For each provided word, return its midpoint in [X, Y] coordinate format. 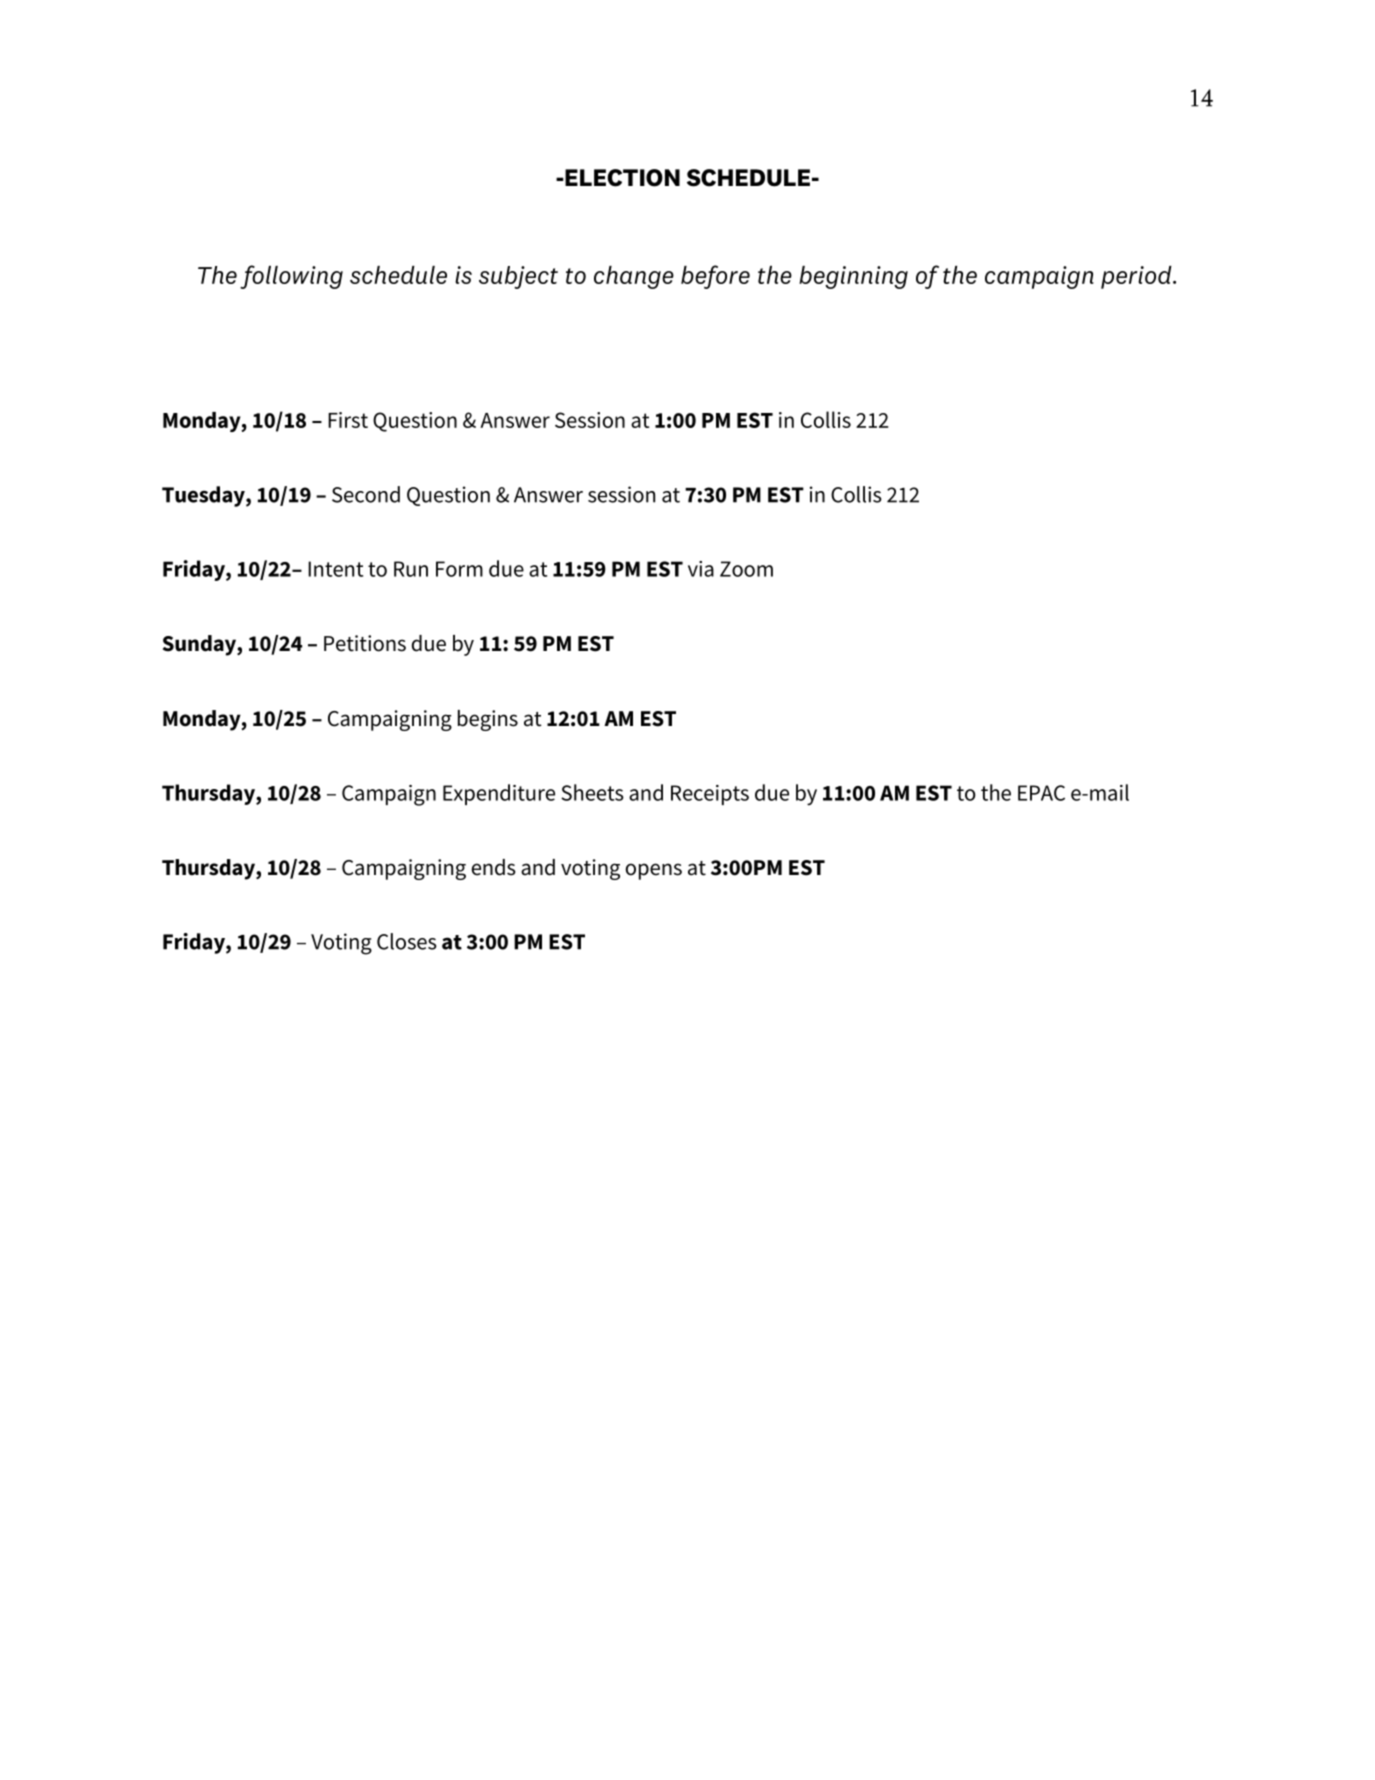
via [701, 569]
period [1137, 277]
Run [411, 569]
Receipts [710, 795]
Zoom [746, 569]
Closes [407, 941]
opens [654, 871]
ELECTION [621, 178]
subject [518, 277]
